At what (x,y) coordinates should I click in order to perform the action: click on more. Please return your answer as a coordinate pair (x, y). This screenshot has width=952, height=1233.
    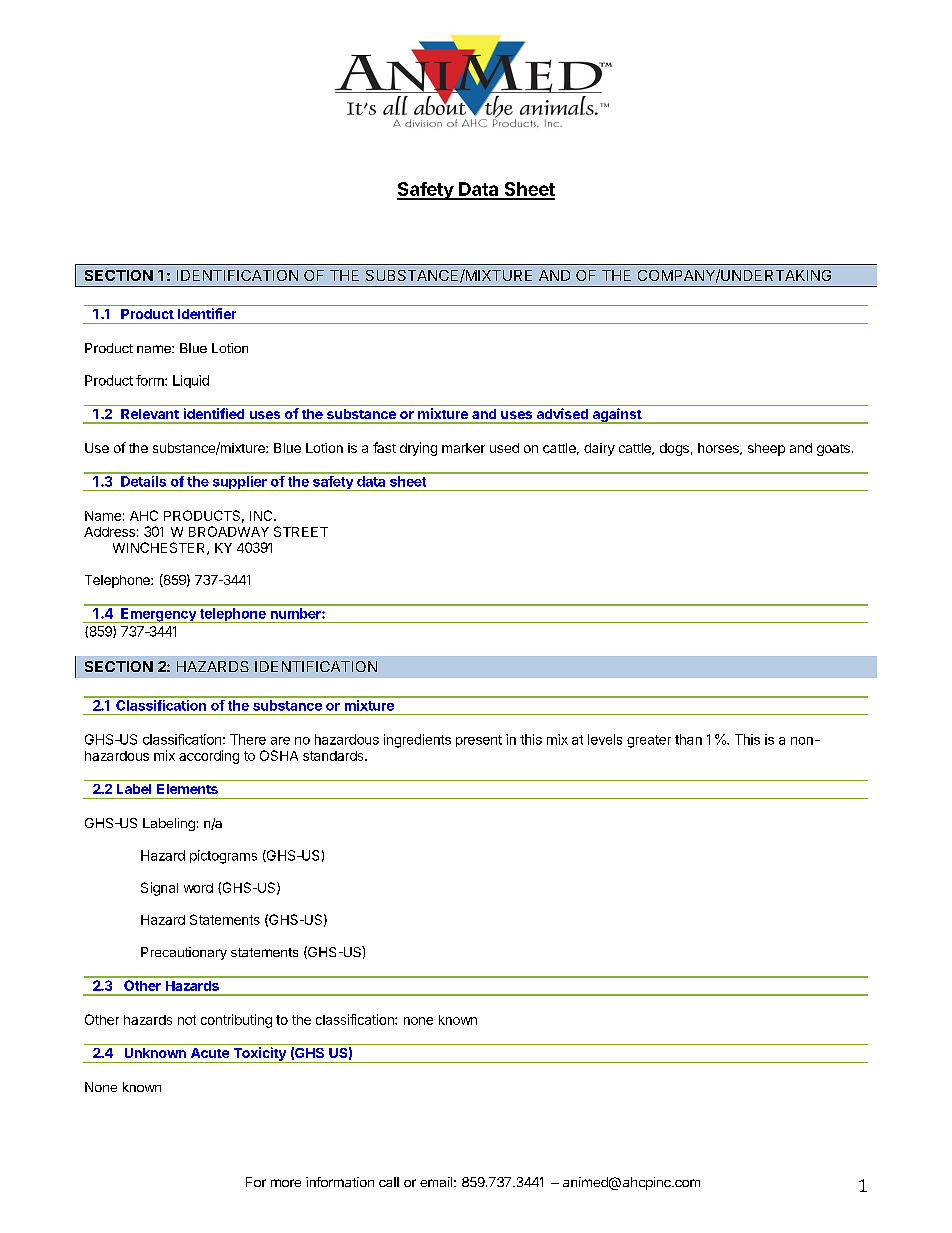
    Looking at the image, I should click on (286, 1183).
